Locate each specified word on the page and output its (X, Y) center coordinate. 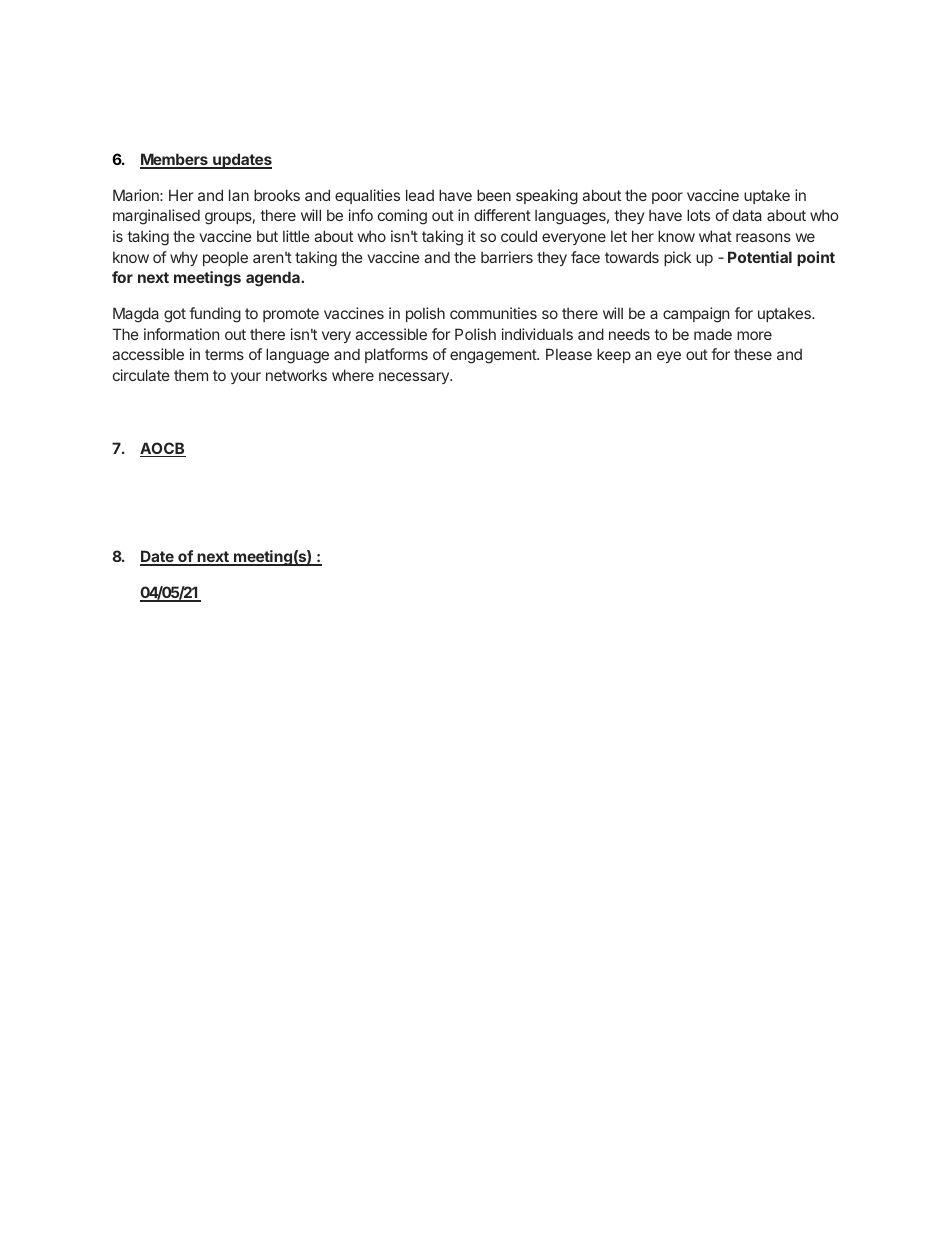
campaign (696, 315)
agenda (274, 279)
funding (215, 315)
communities (493, 313)
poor (667, 198)
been (494, 195)
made (713, 334)
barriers (507, 257)
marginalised (156, 217)
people (225, 258)
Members (175, 160)
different (502, 215)
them (191, 375)
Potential (760, 257)
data (747, 215)
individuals (537, 334)
